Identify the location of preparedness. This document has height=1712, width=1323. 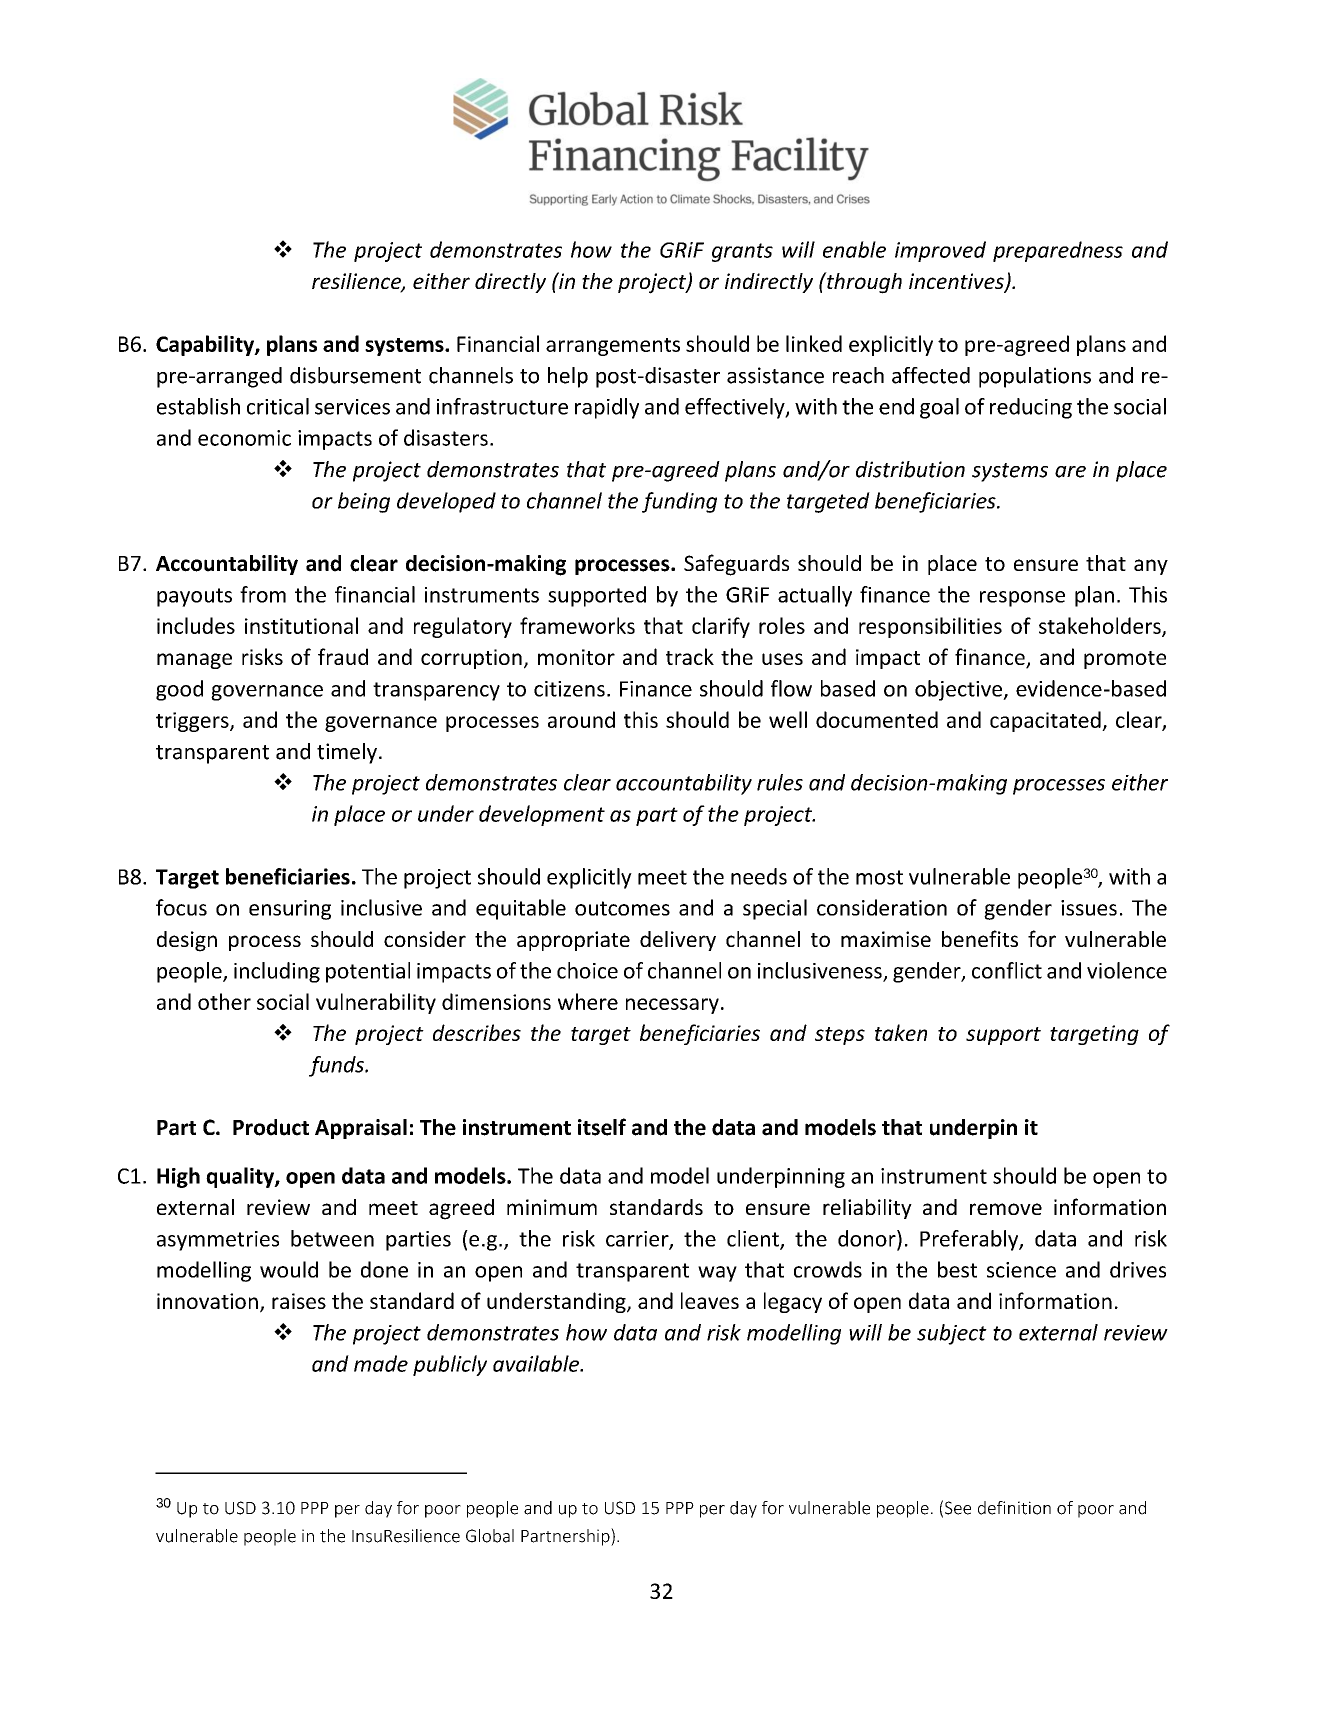
(1058, 251).
